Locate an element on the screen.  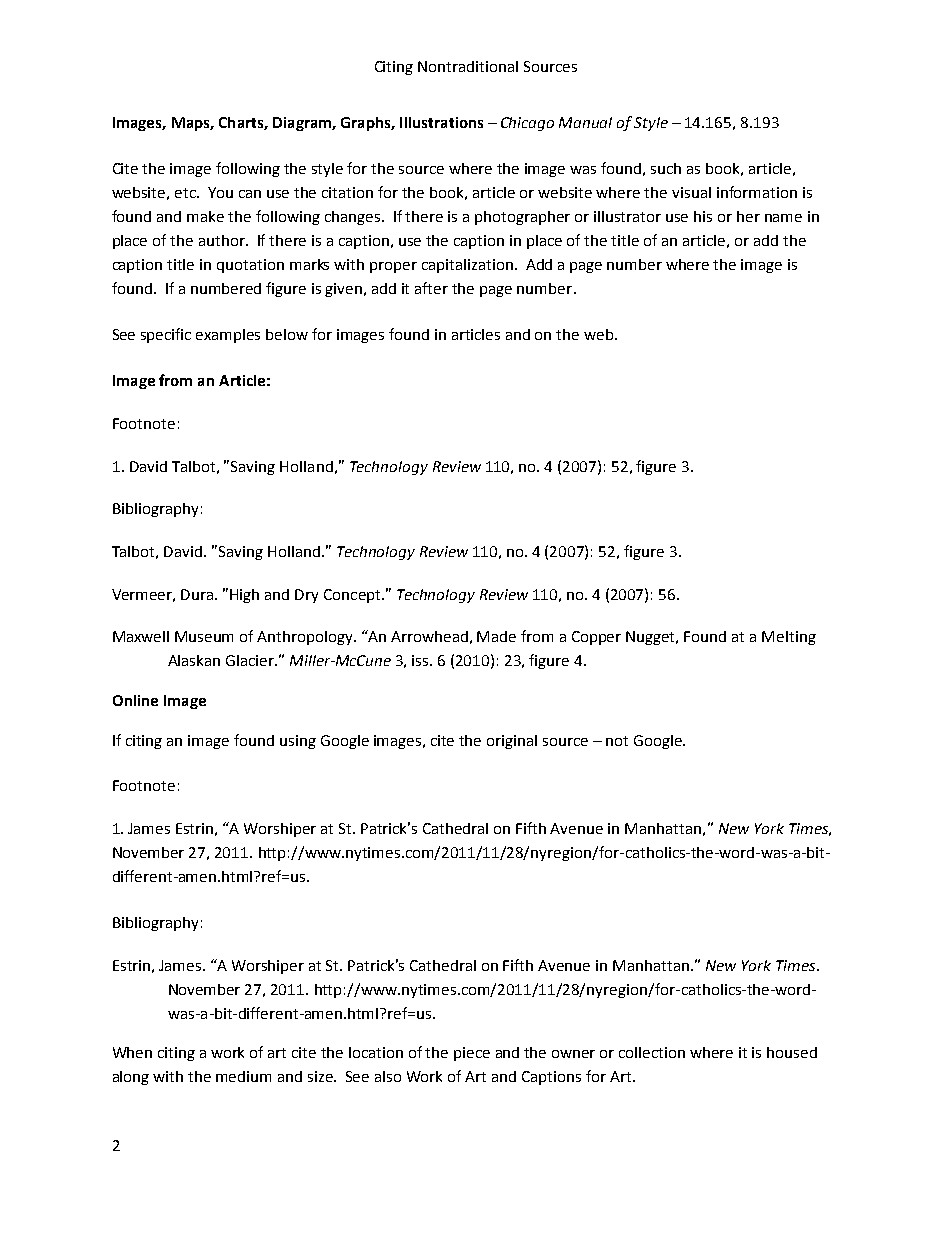
piece is located at coordinates (472, 1054).
